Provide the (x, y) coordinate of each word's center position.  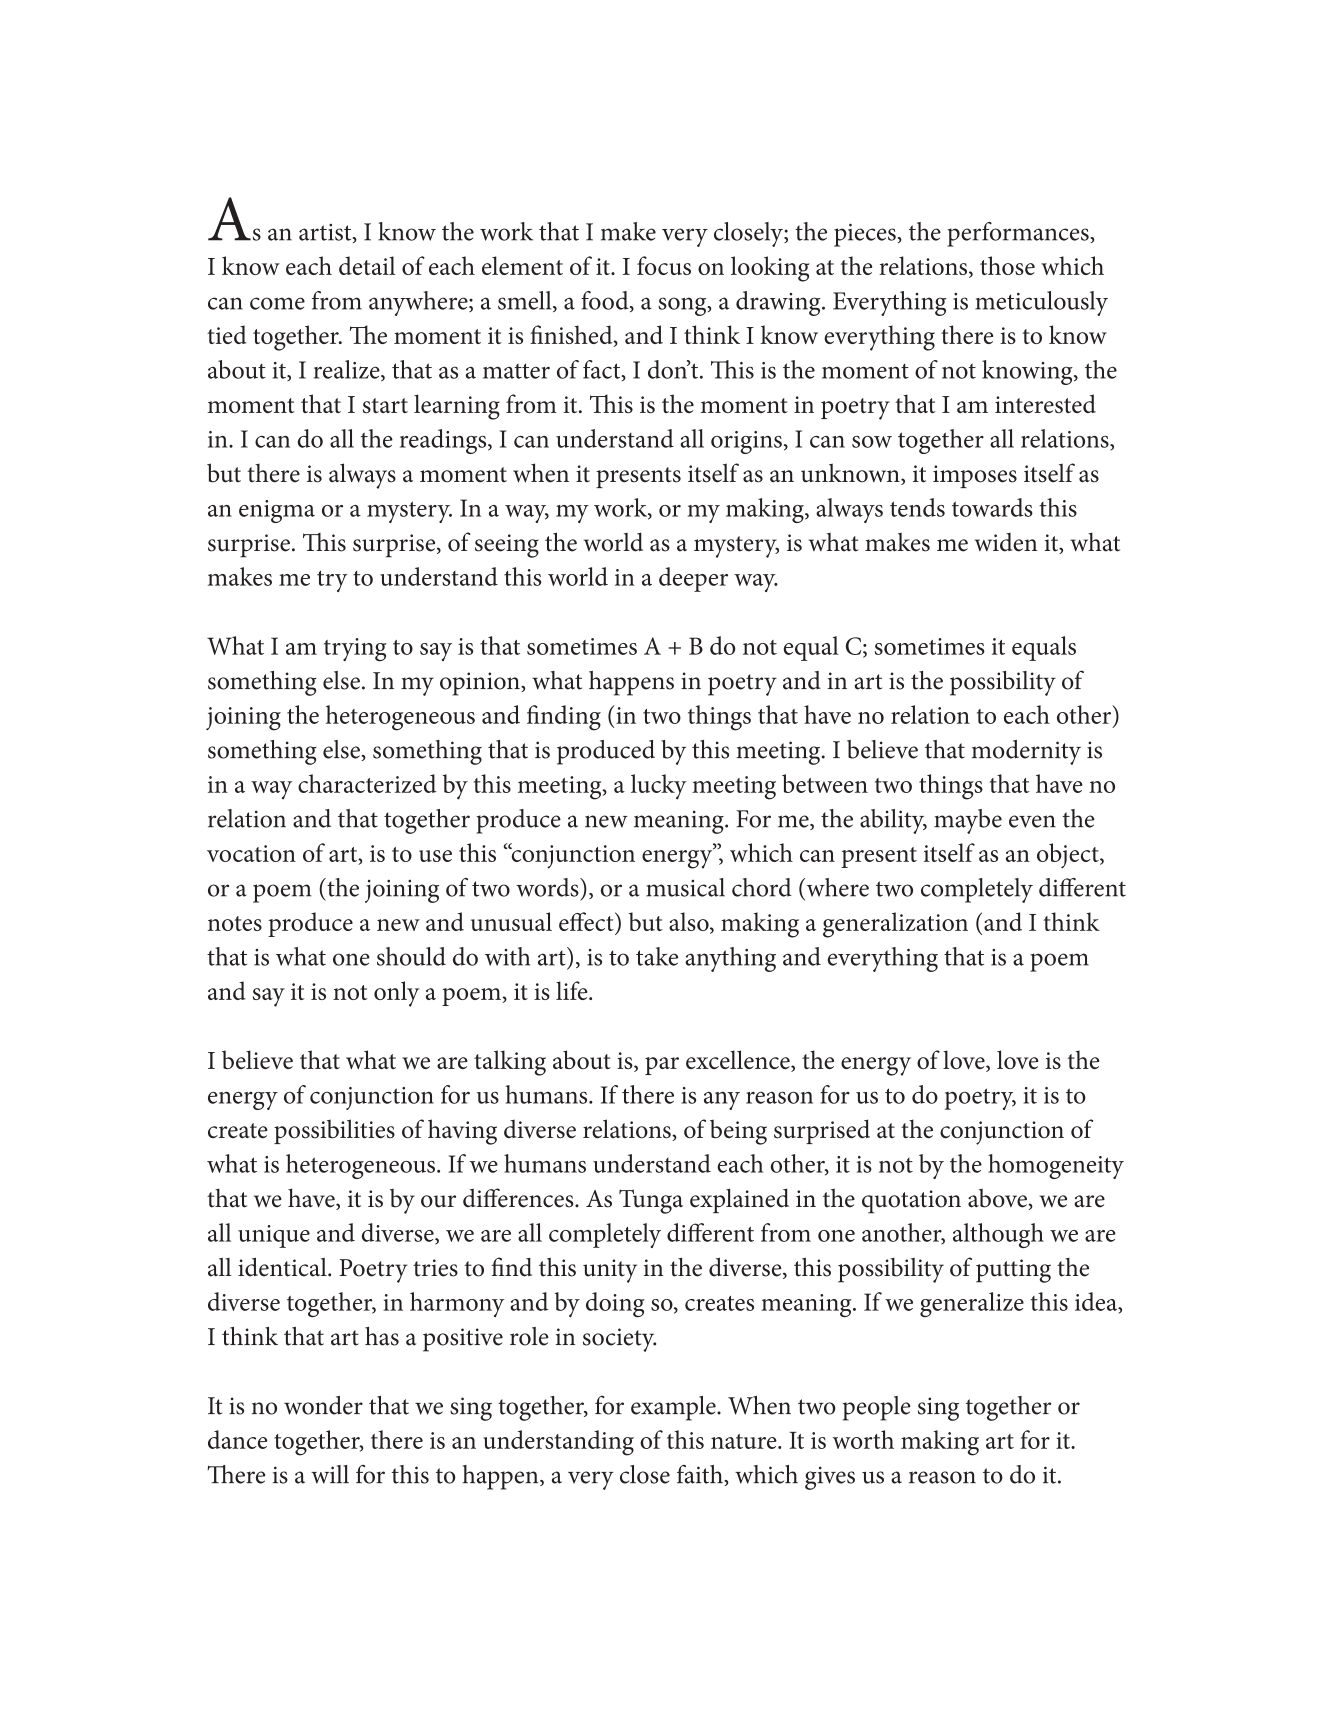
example (674, 1408)
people (877, 1408)
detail (367, 265)
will (330, 1474)
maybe (968, 821)
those (1007, 265)
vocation (251, 853)
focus (664, 265)
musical (685, 887)
